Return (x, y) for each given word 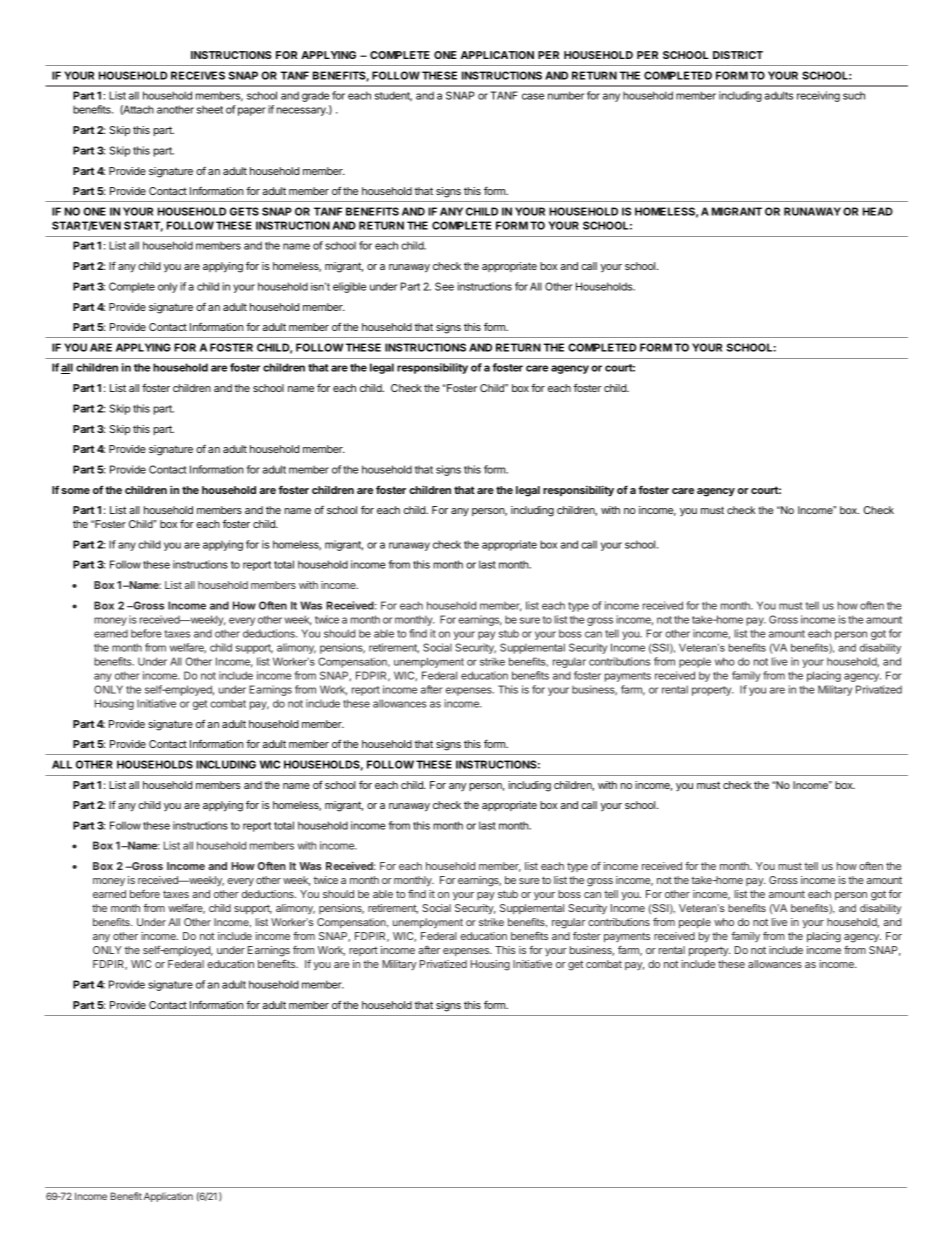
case (533, 96)
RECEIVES (198, 75)
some (75, 491)
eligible (349, 287)
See (444, 286)
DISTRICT (738, 55)
